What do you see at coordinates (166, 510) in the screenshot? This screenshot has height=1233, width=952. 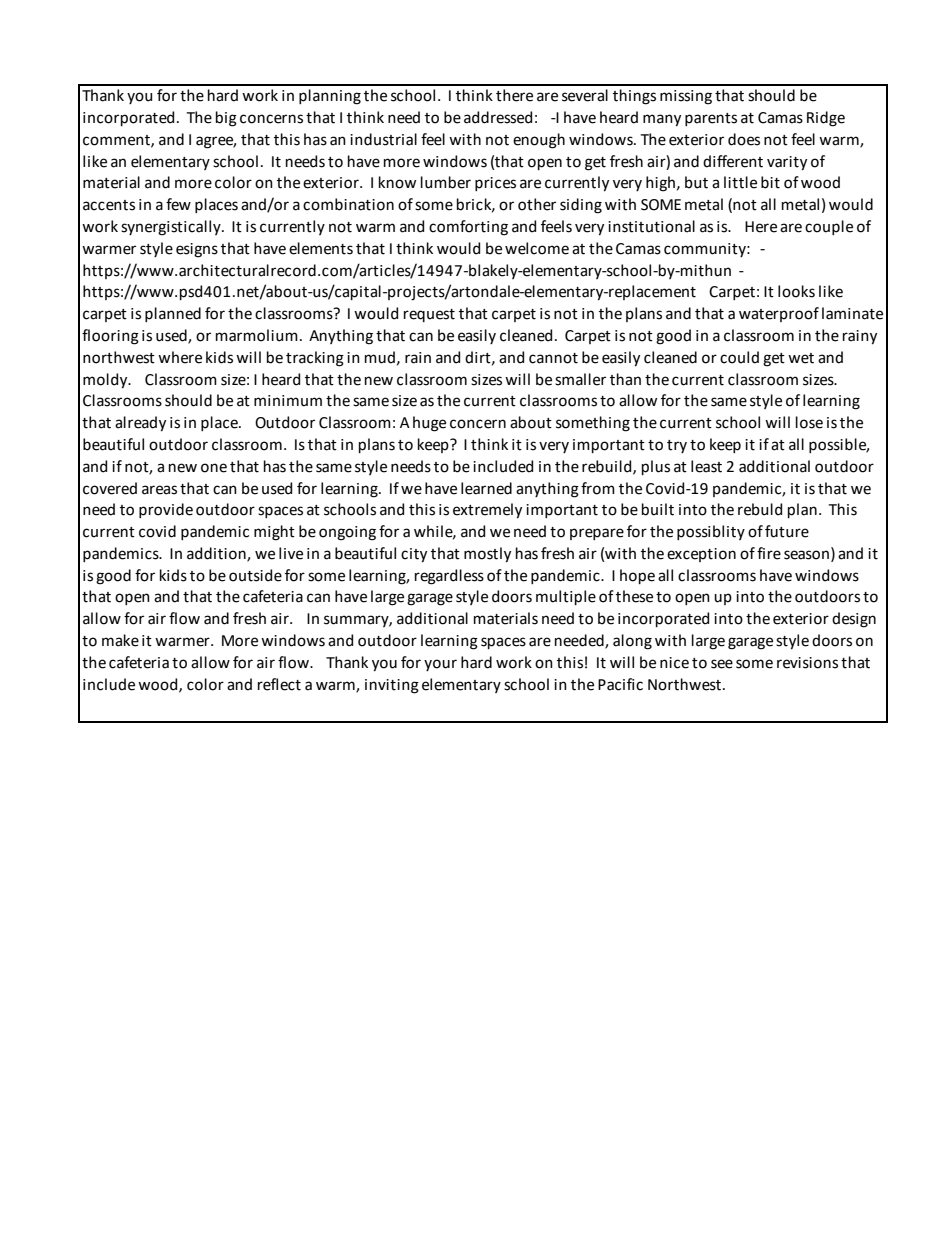 I see `provide` at bounding box center [166, 510].
